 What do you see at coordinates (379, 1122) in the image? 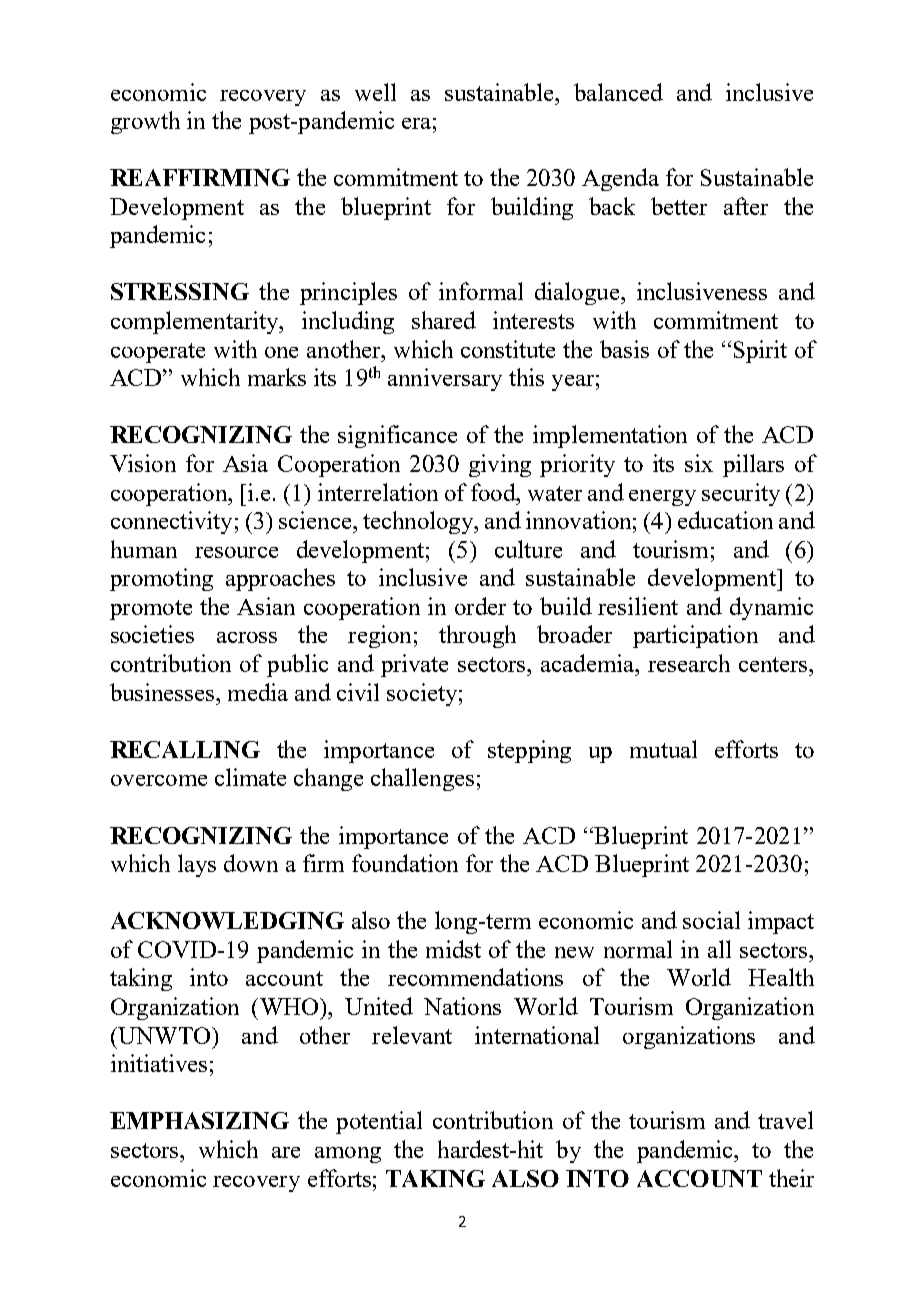
I see `potential` at bounding box center [379, 1122].
